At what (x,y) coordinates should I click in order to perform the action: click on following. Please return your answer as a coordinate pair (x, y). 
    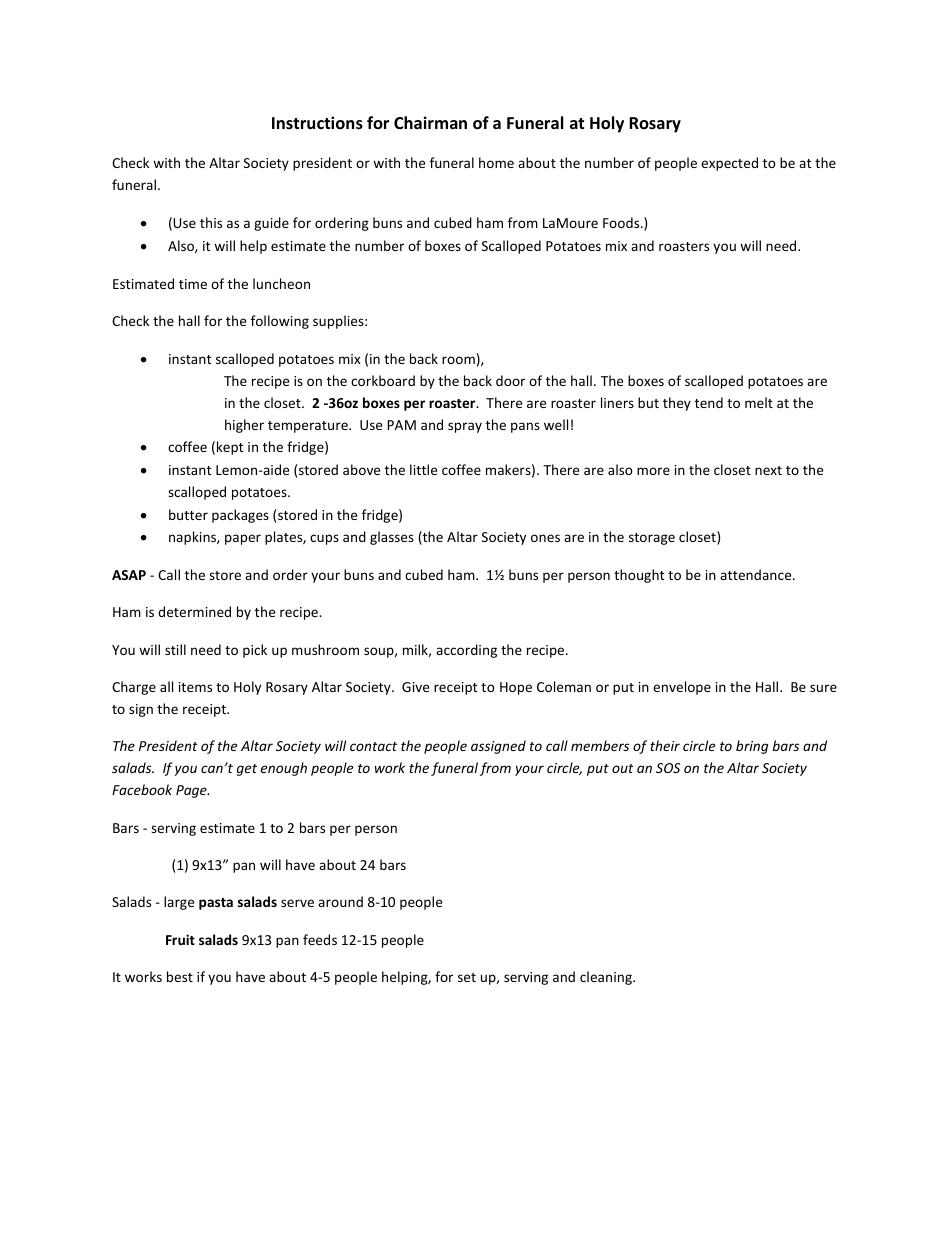
    Looking at the image, I should click on (280, 322).
